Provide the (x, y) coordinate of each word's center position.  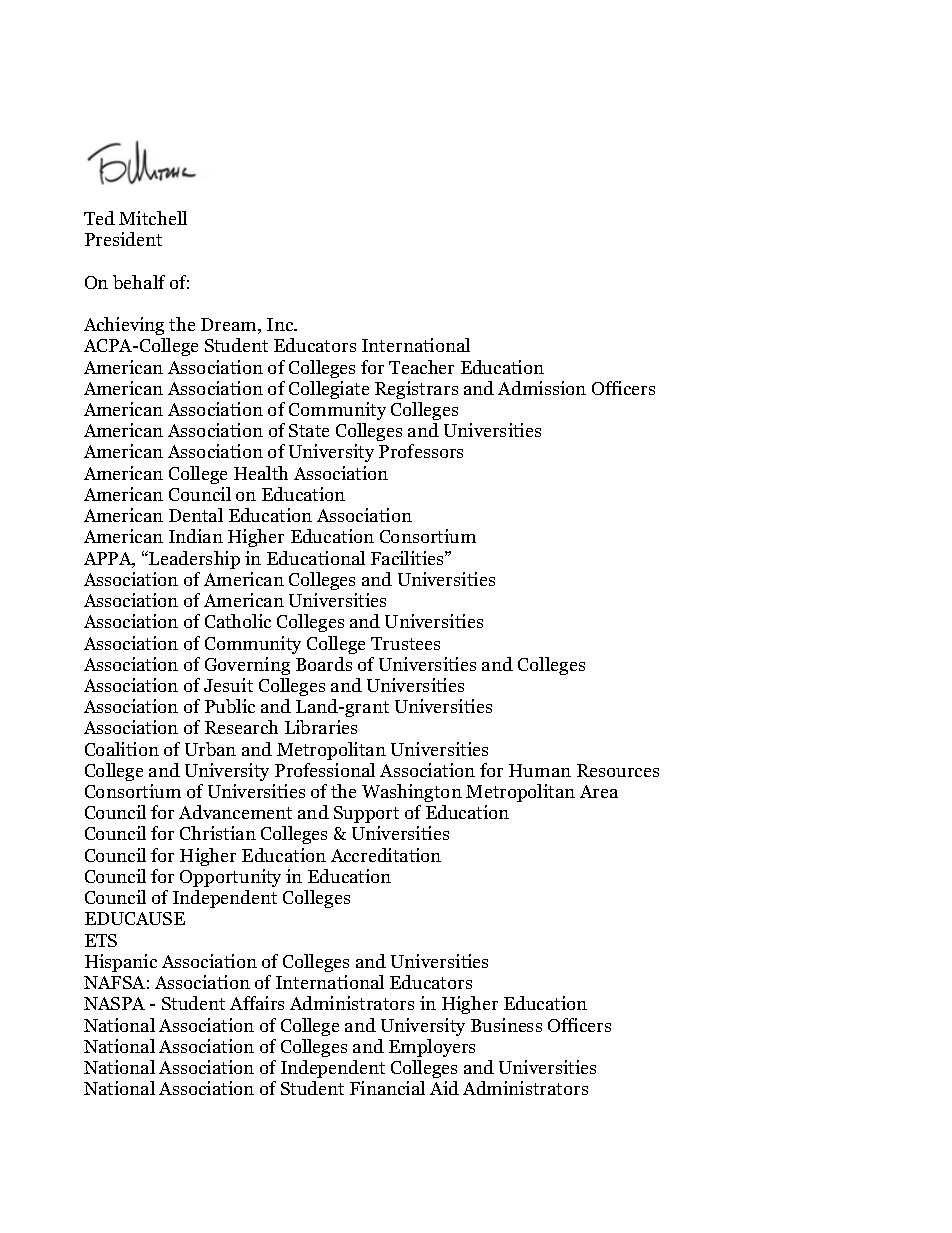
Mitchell (153, 218)
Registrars (416, 390)
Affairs (257, 1003)
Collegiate (329, 390)
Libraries (321, 727)
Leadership (193, 560)
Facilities (408, 558)
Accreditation (386, 855)
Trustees (405, 643)
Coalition (122, 749)
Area (599, 791)
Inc (281, 324)
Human (540, 770)
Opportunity (230, 878)
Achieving (124, 326)
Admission (542, 388)
